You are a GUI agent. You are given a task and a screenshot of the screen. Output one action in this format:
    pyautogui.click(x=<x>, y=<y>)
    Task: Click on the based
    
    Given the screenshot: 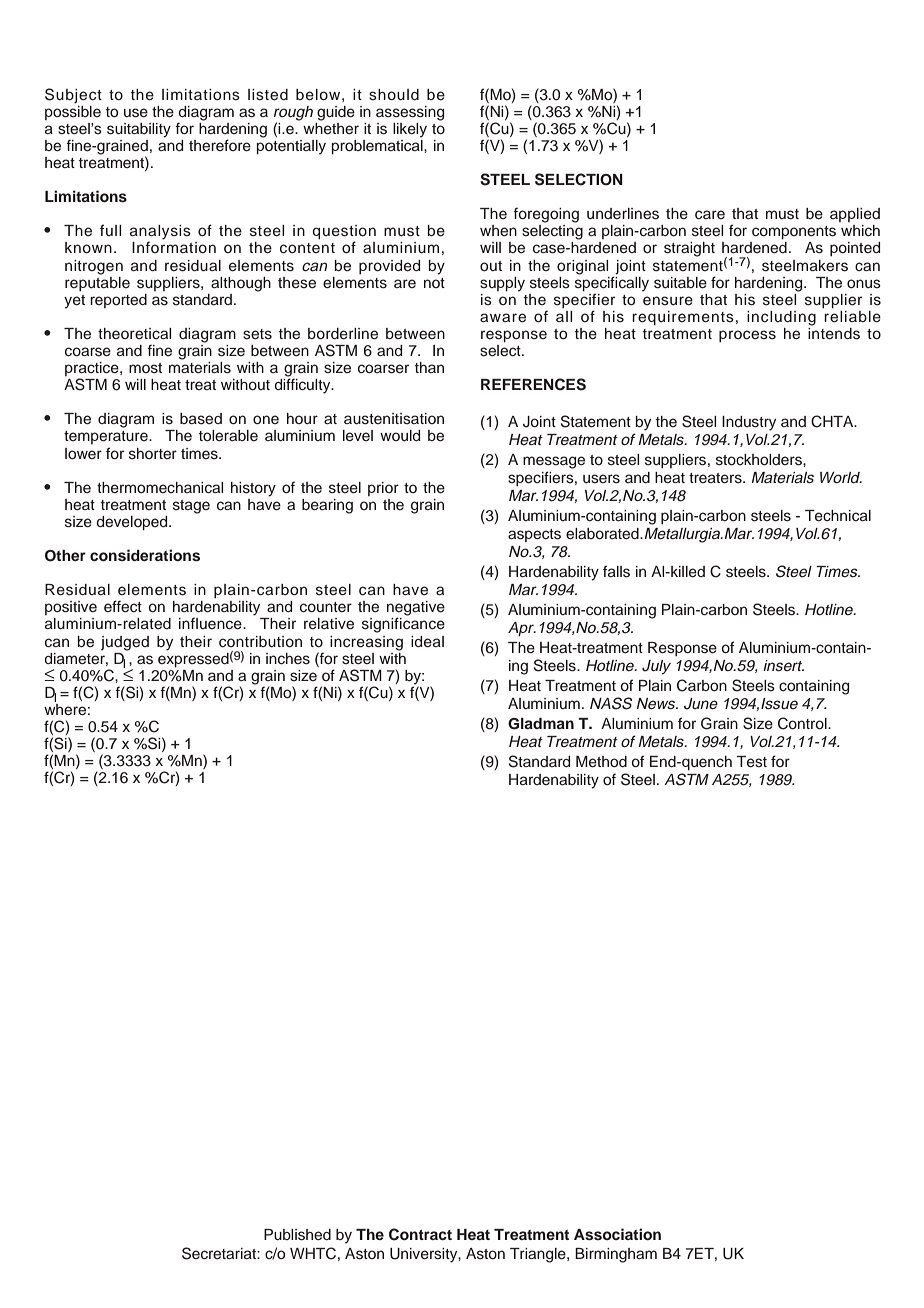 What is the action you would take?
    pyautogui.click(x=201, y=419)
